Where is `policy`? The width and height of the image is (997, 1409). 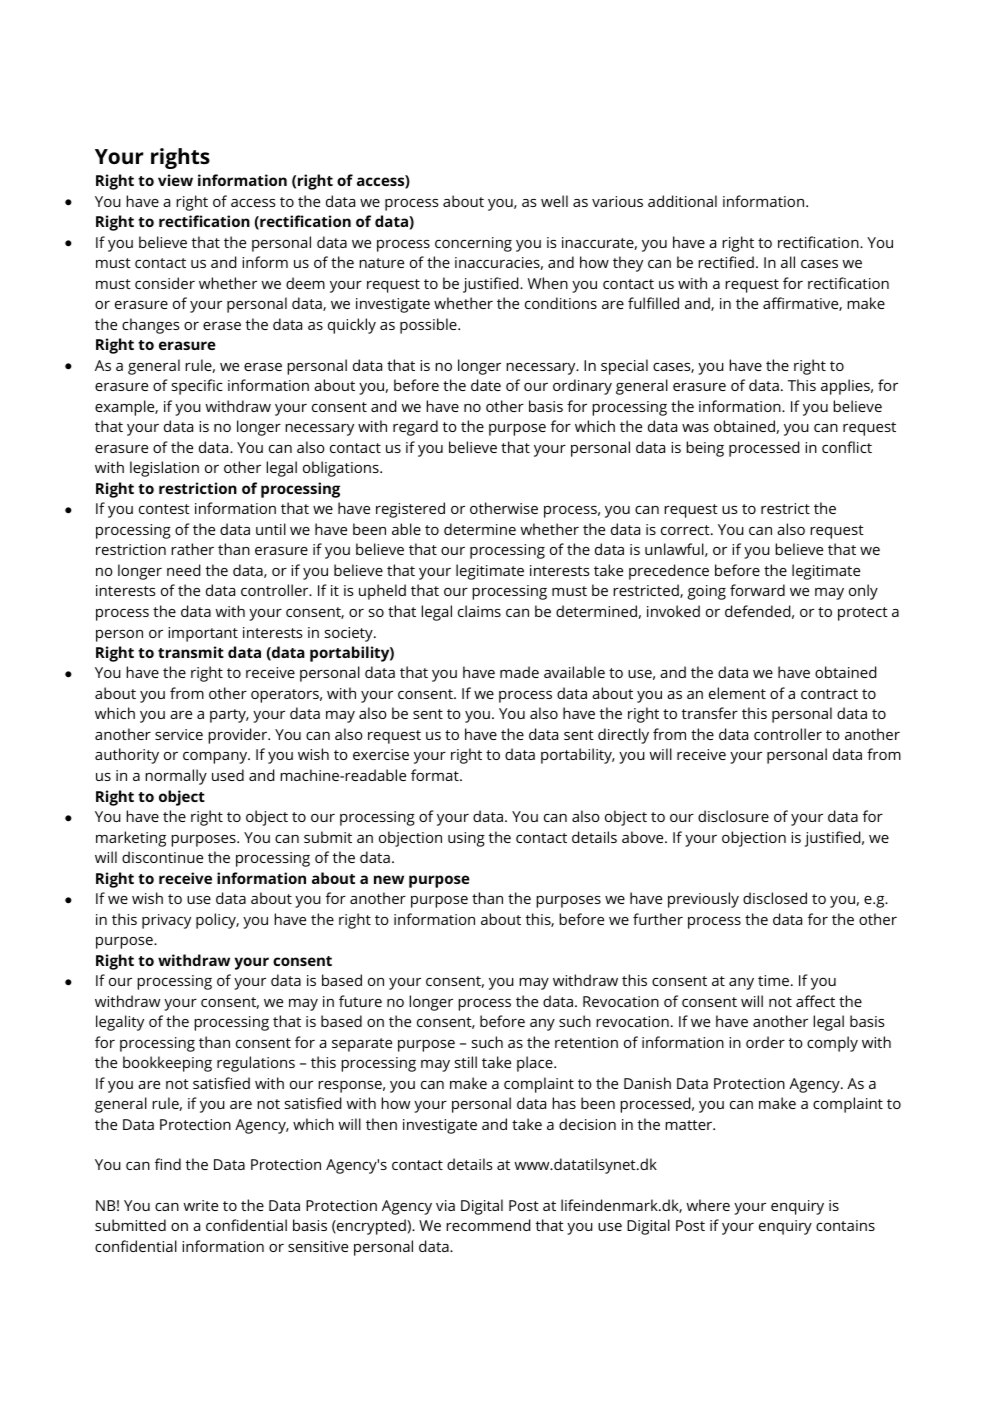
policy is located at coordinates (217, 921).
